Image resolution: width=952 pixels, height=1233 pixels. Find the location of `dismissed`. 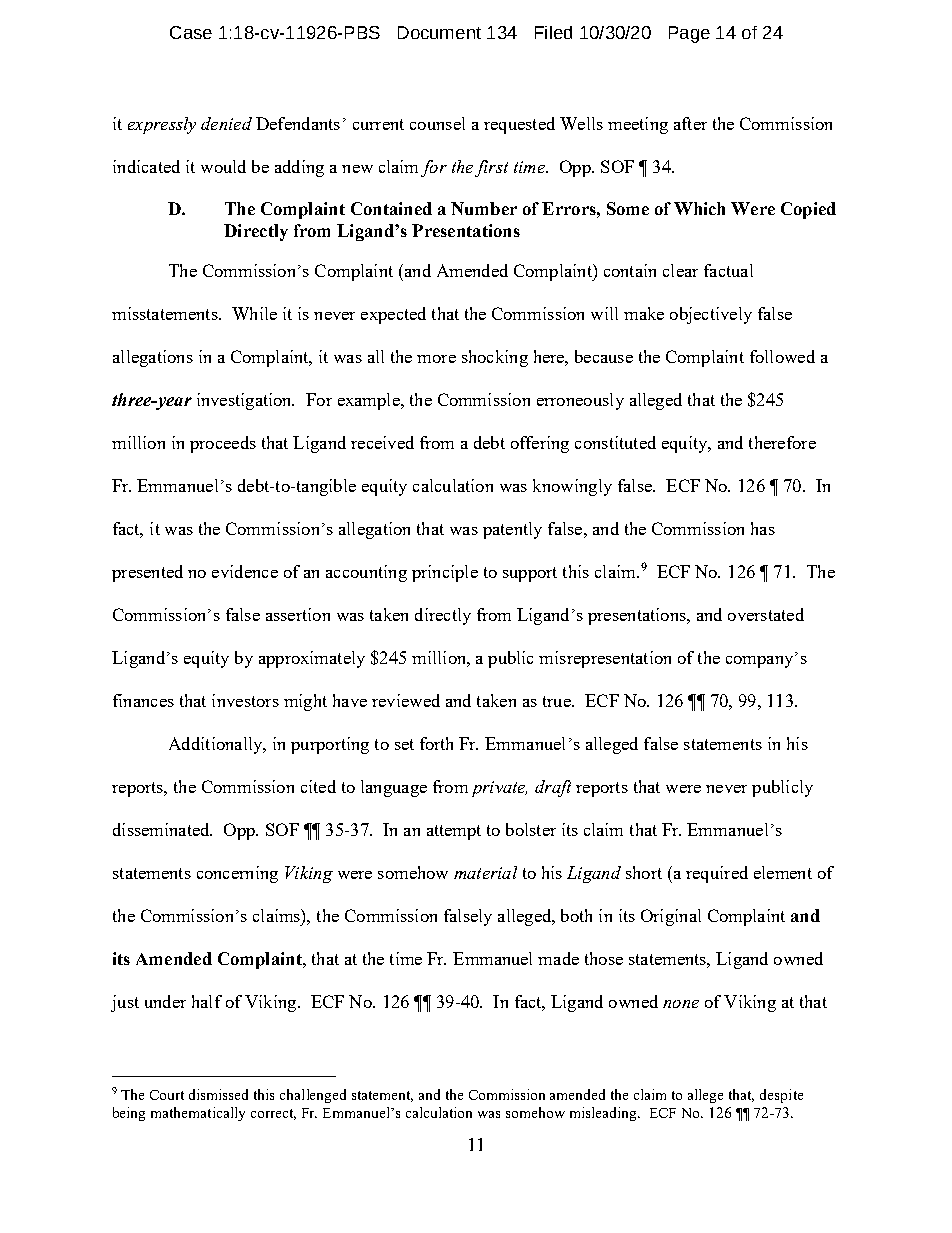

dismissed is located at coordinates (218, 1094).
